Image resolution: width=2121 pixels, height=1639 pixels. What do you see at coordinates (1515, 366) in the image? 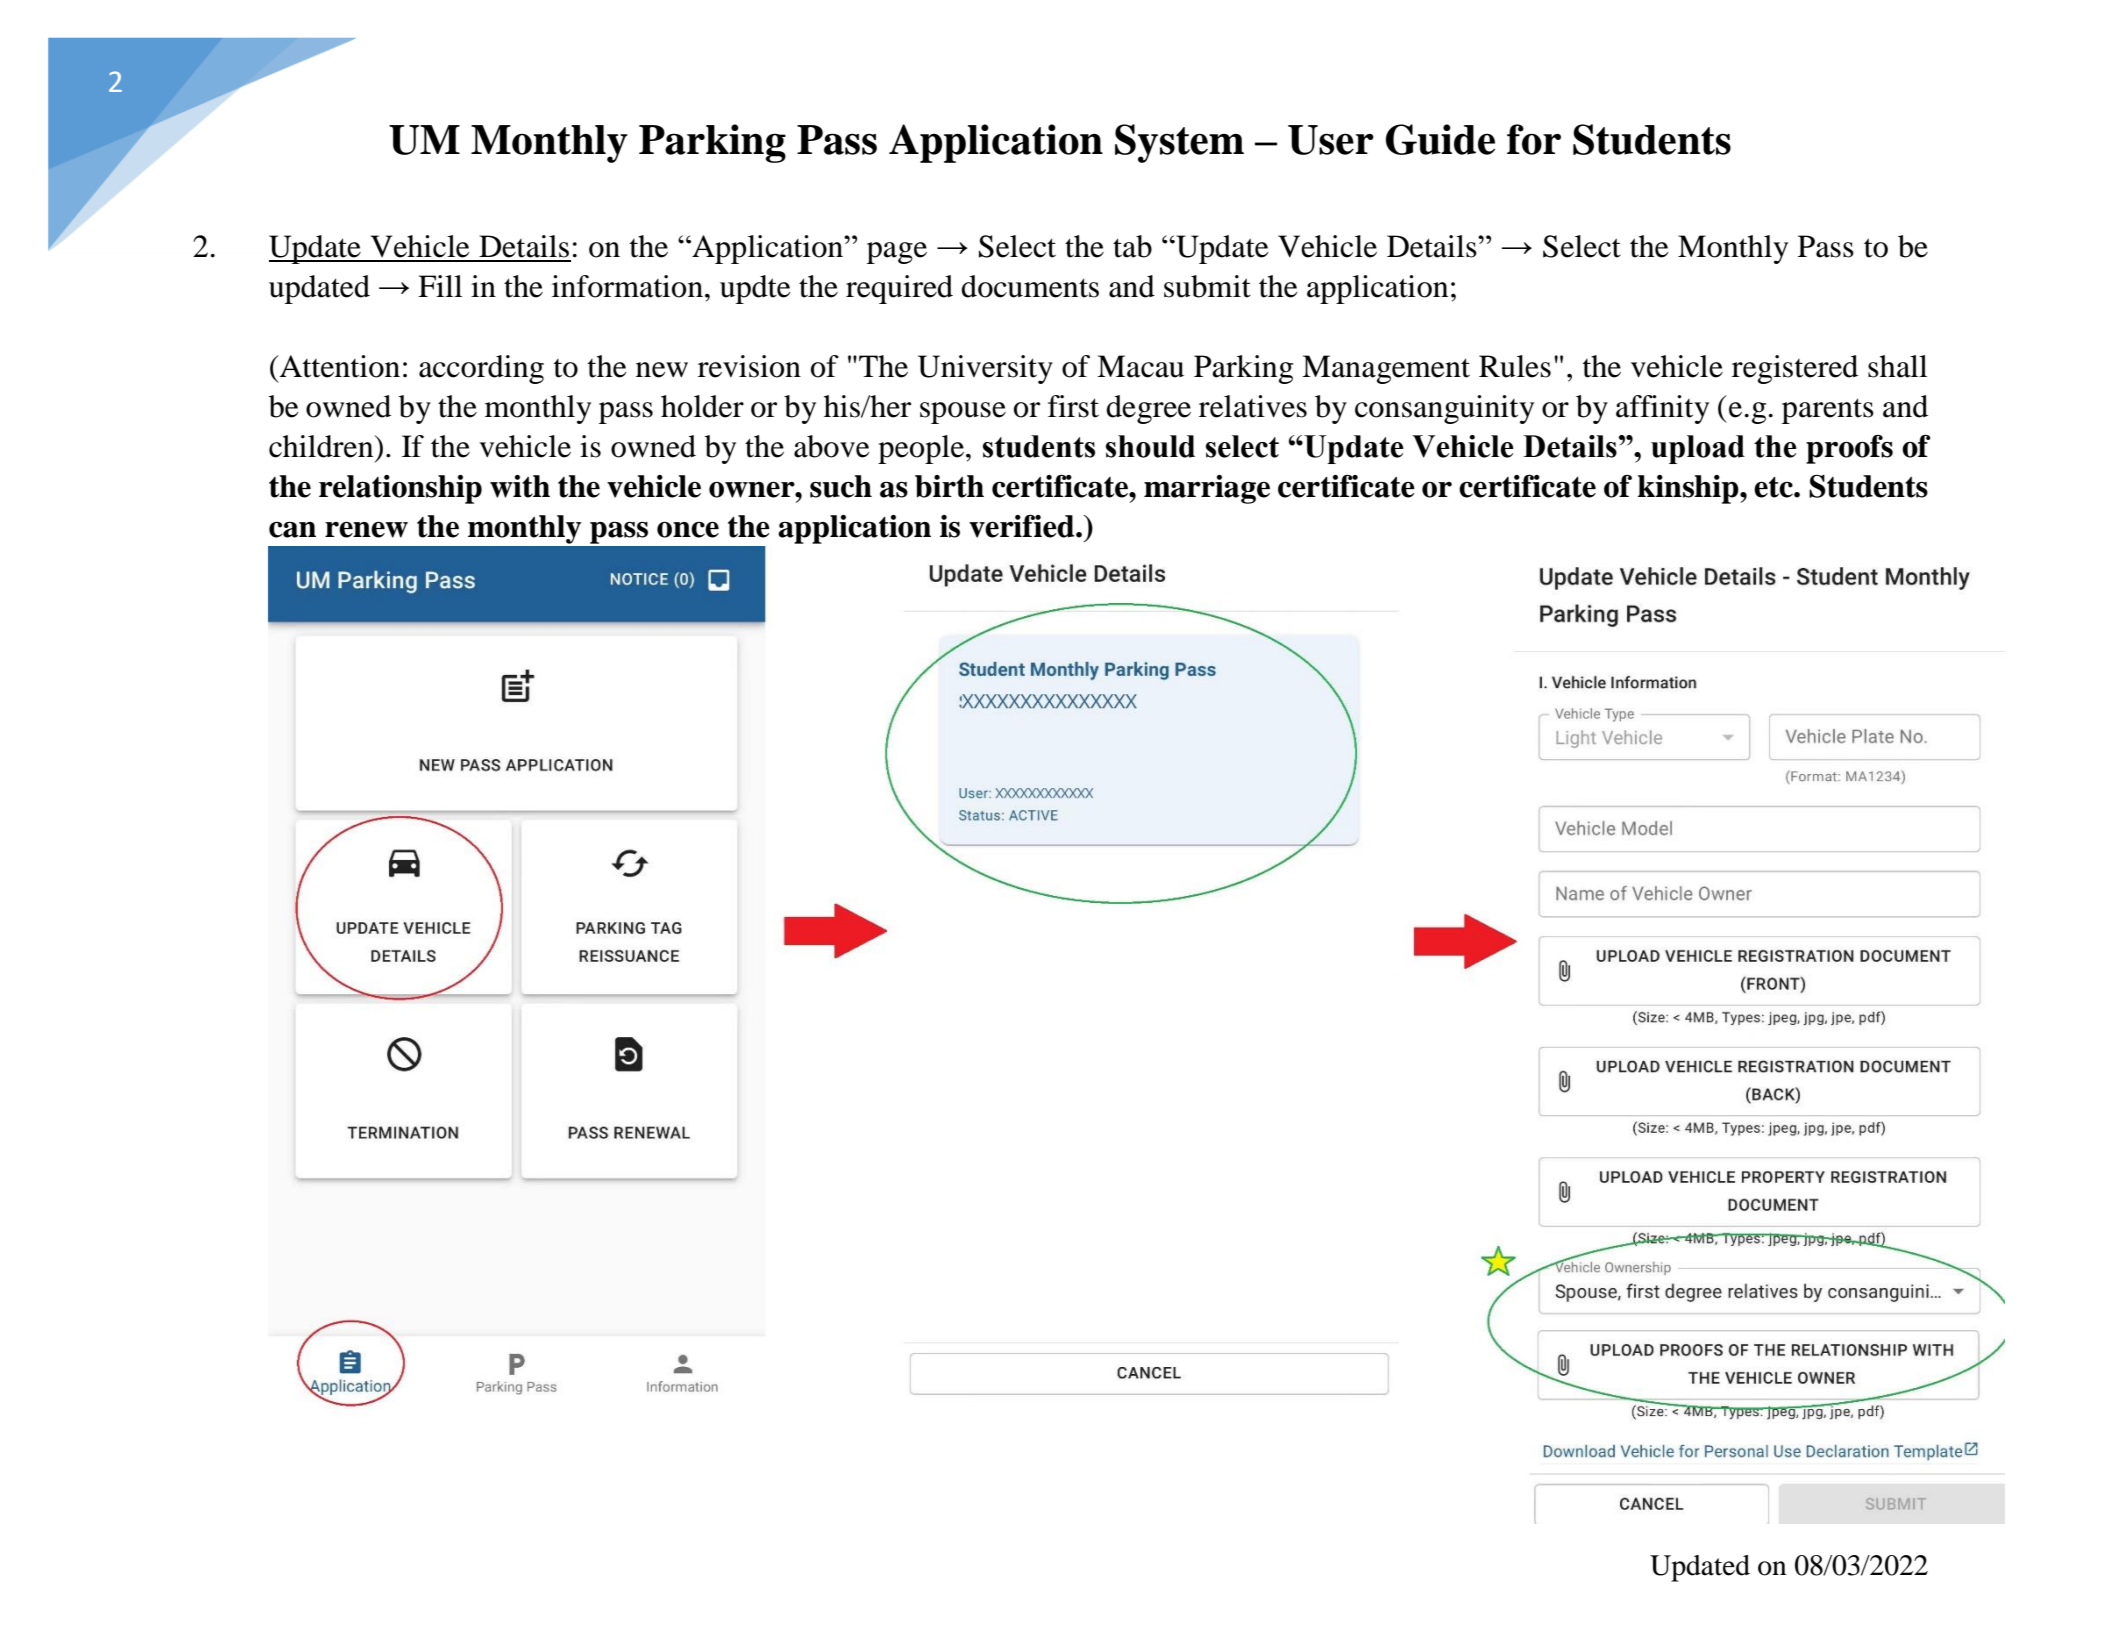
I see `Rules` at bounding box center [1515, 366].
